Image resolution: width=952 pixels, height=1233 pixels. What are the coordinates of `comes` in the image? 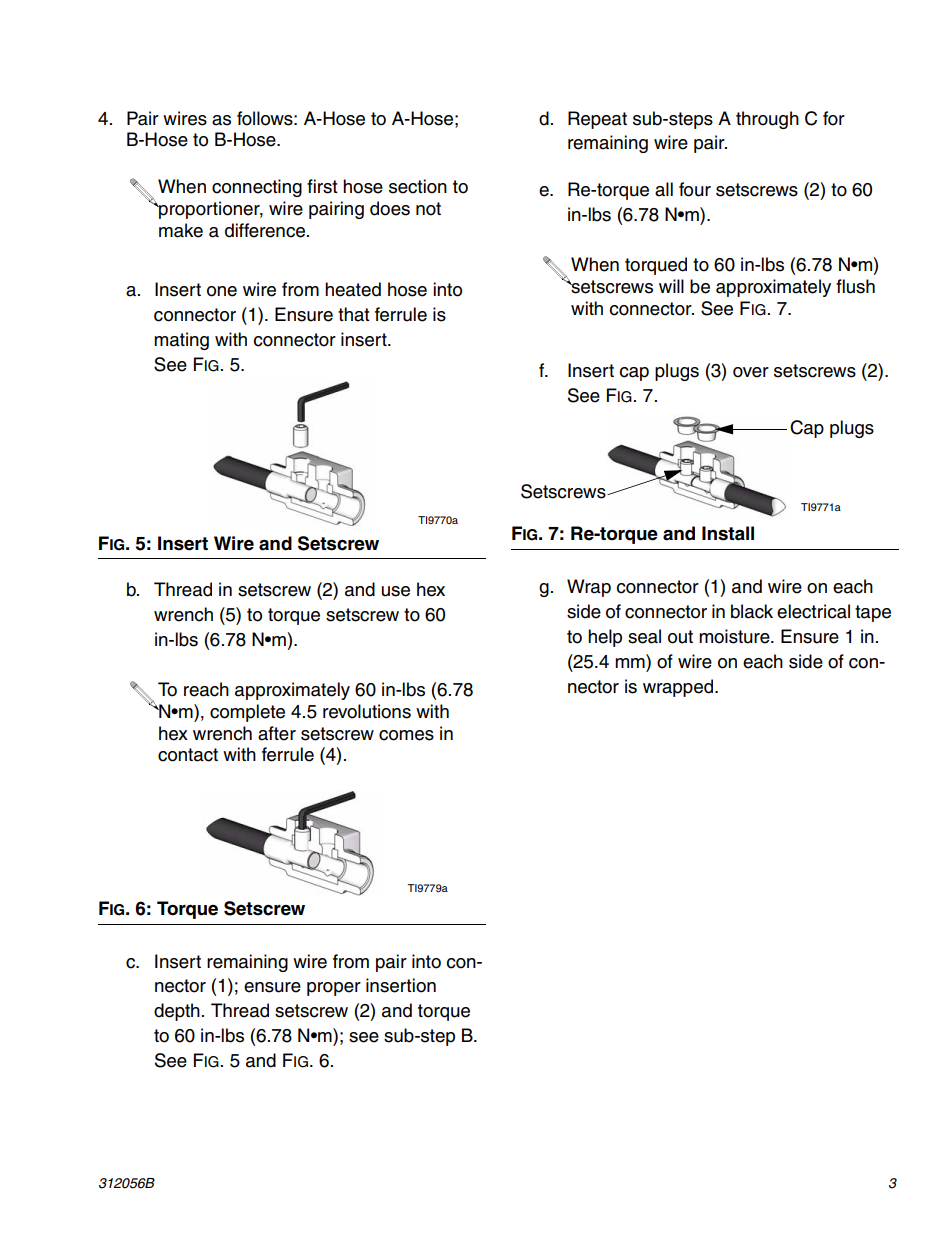 It's located at (406, 735).
